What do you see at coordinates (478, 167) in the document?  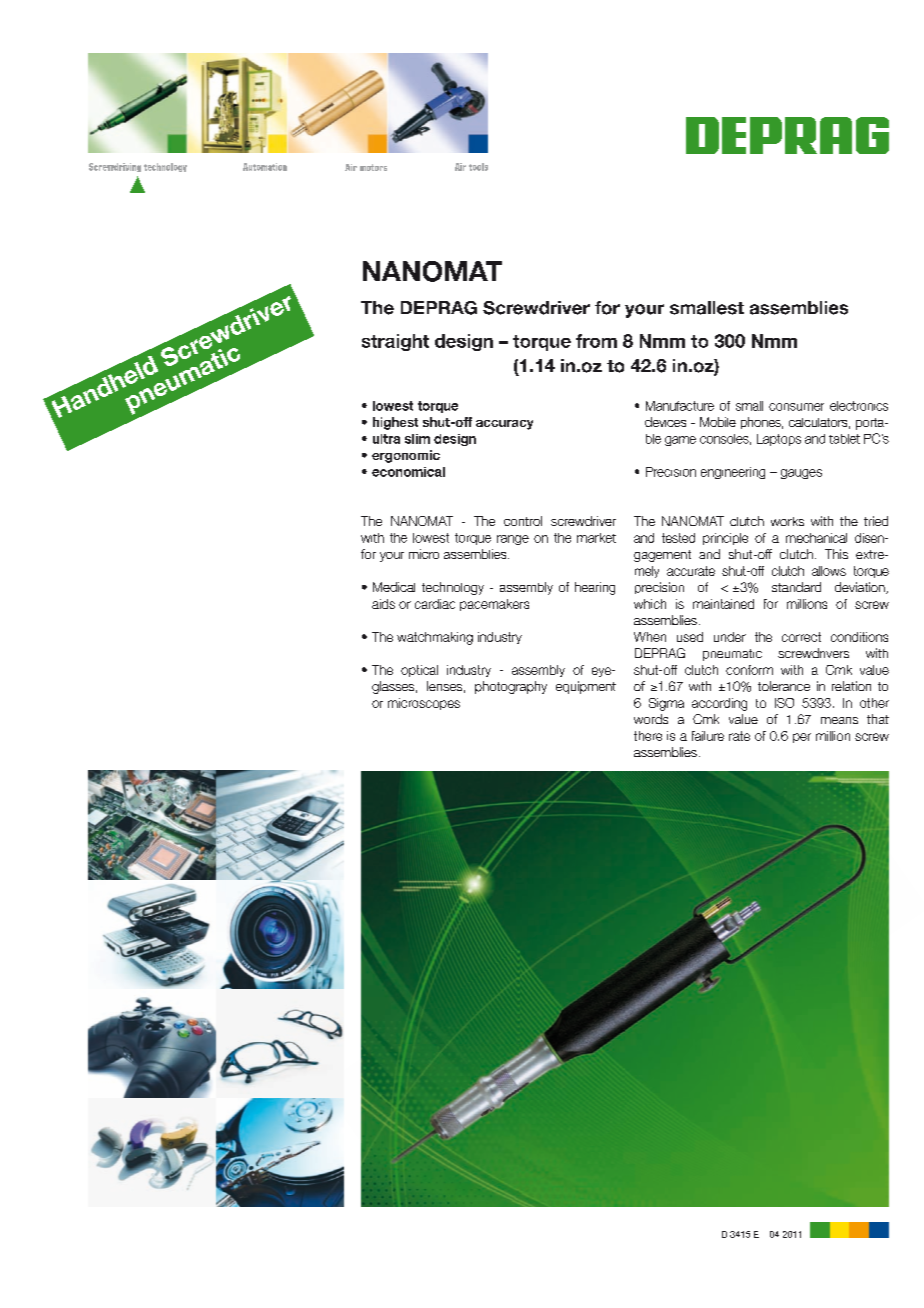 I see `tools` at bounding box center [478, 167].
